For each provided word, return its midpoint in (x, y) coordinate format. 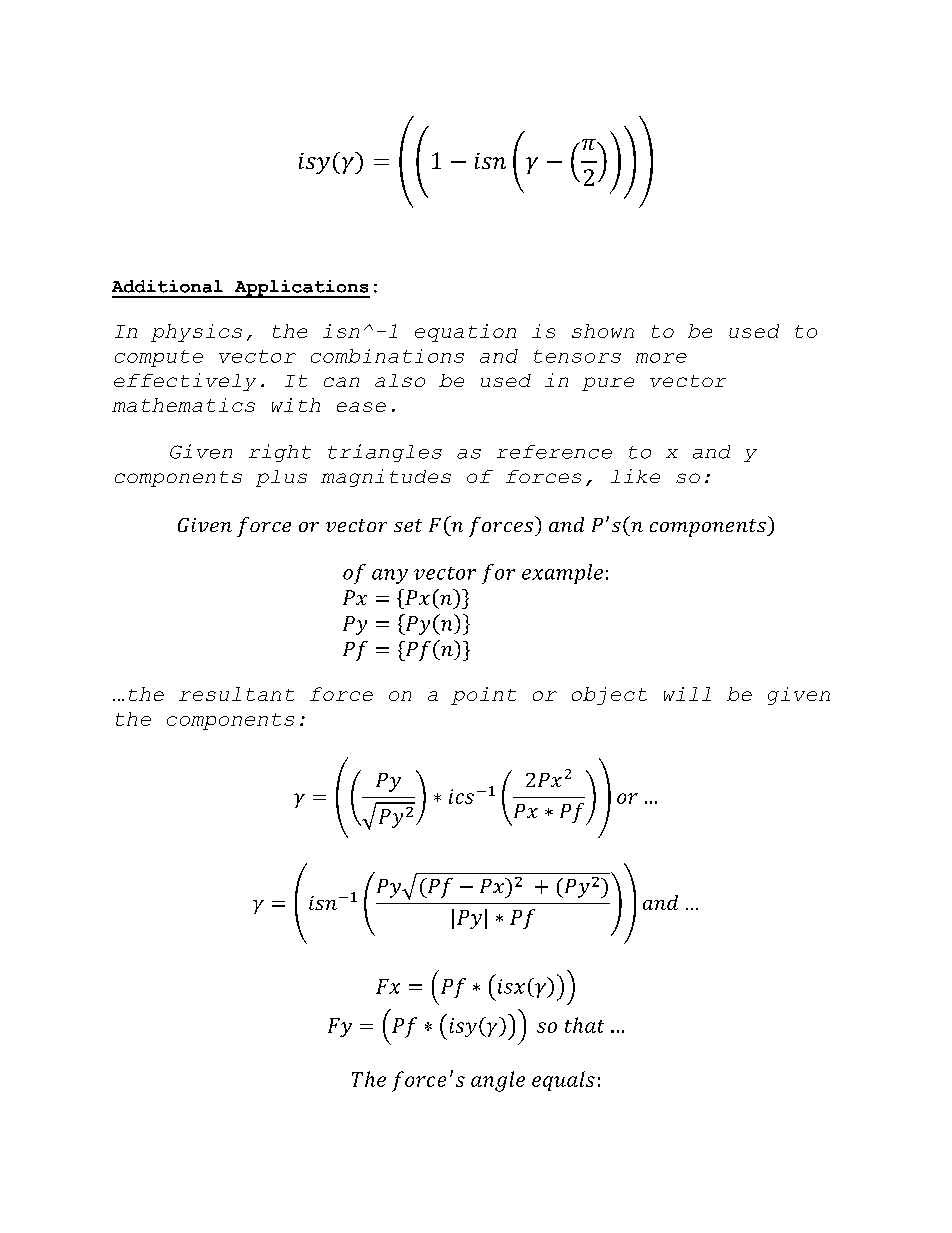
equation (465, 333)
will (687, 694)
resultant (236, 694)
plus (281, 478)
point (483, 696)
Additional (167, 286)
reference (554, 452)
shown (603, 331)
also (400, 380)
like (635, 476)
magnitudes (386, 478)
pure (608, 384)
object (609, 696)
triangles (385, 453)
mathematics (183, 405)
